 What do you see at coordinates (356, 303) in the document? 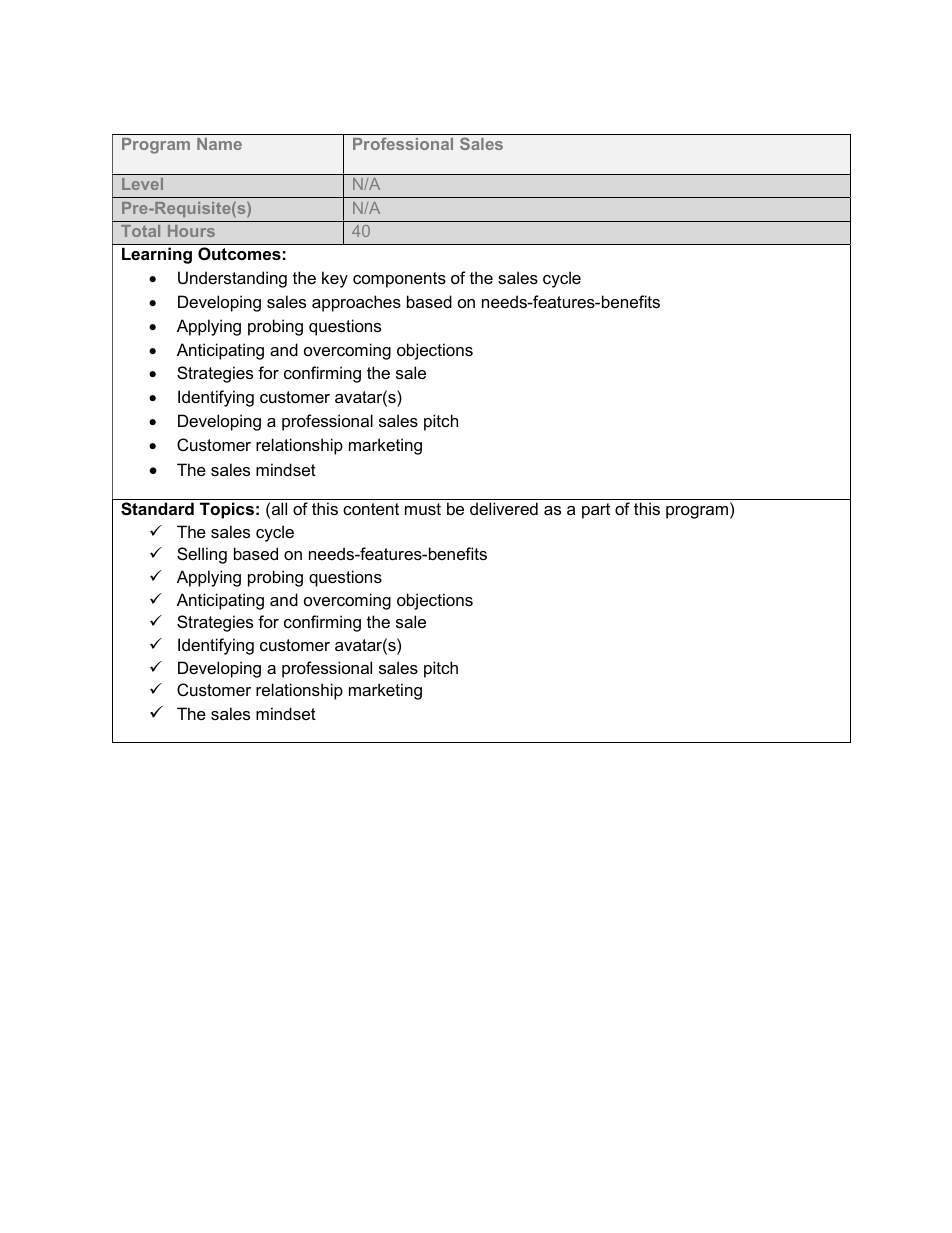
I see `approaches` at bounding box center [356, 303].
